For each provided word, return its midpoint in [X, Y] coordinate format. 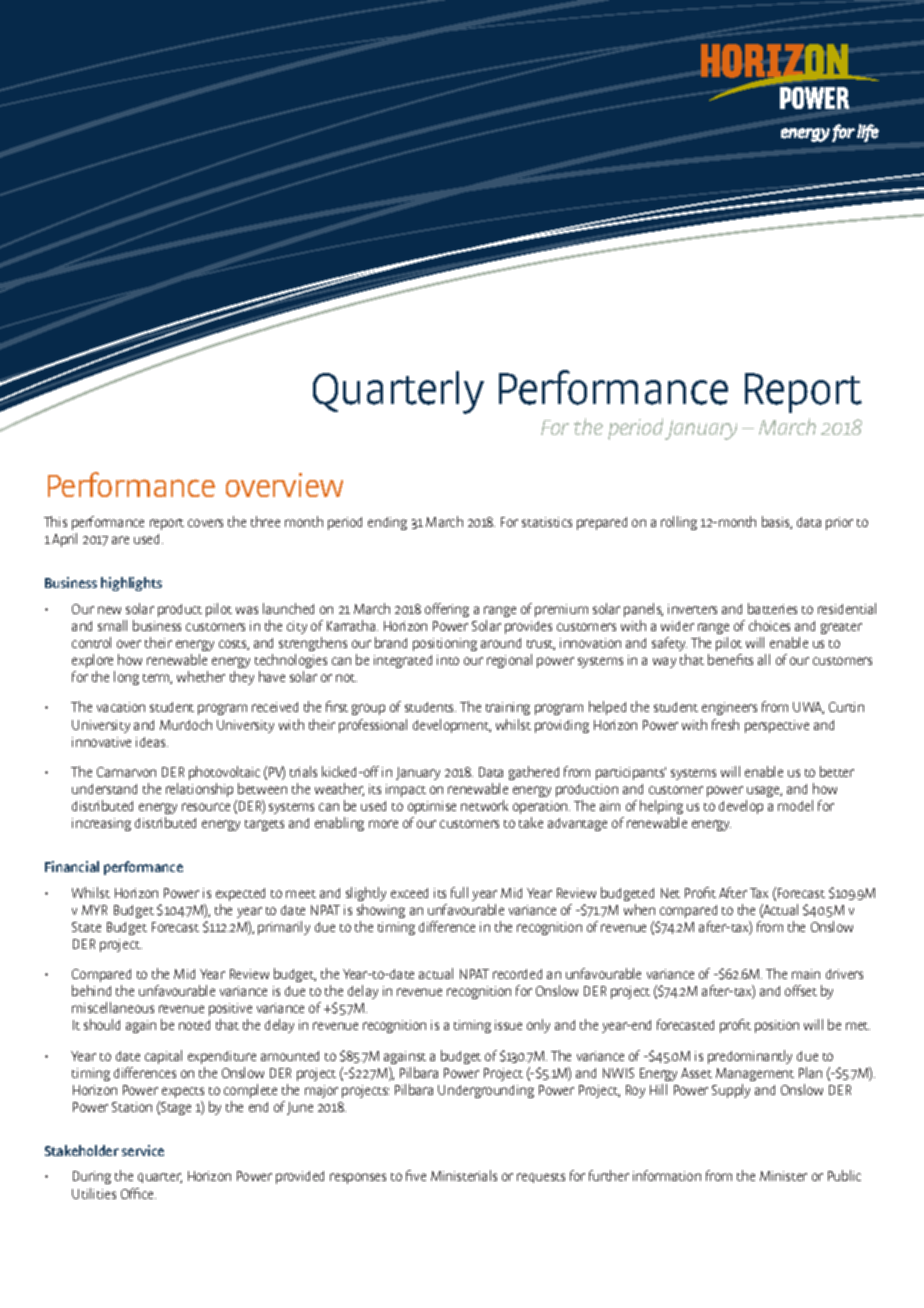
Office [138, 1193]
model [795, 805]
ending [387, 523]
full [459, 892]
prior [839, 523]
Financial [72, 866]
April [64, 540]
